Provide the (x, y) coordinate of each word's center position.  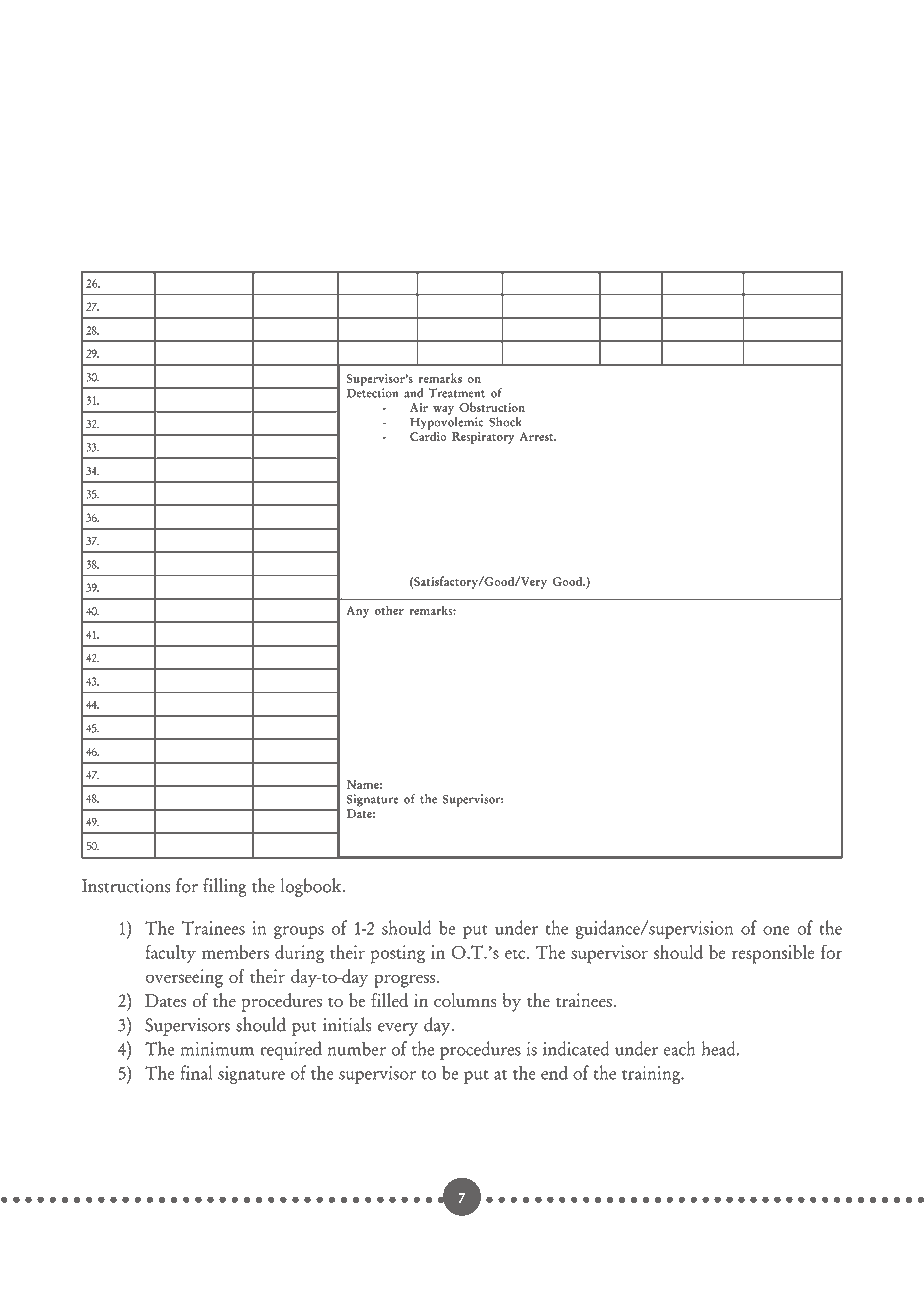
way (443, 410)
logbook (312, 887)
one (776, 930)
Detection (373, 393)
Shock (505, 422)
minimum (217, 1049)
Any (357, 612)
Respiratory (483, 438)
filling (225, 887)
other (389, 610)
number (357, 1048)
